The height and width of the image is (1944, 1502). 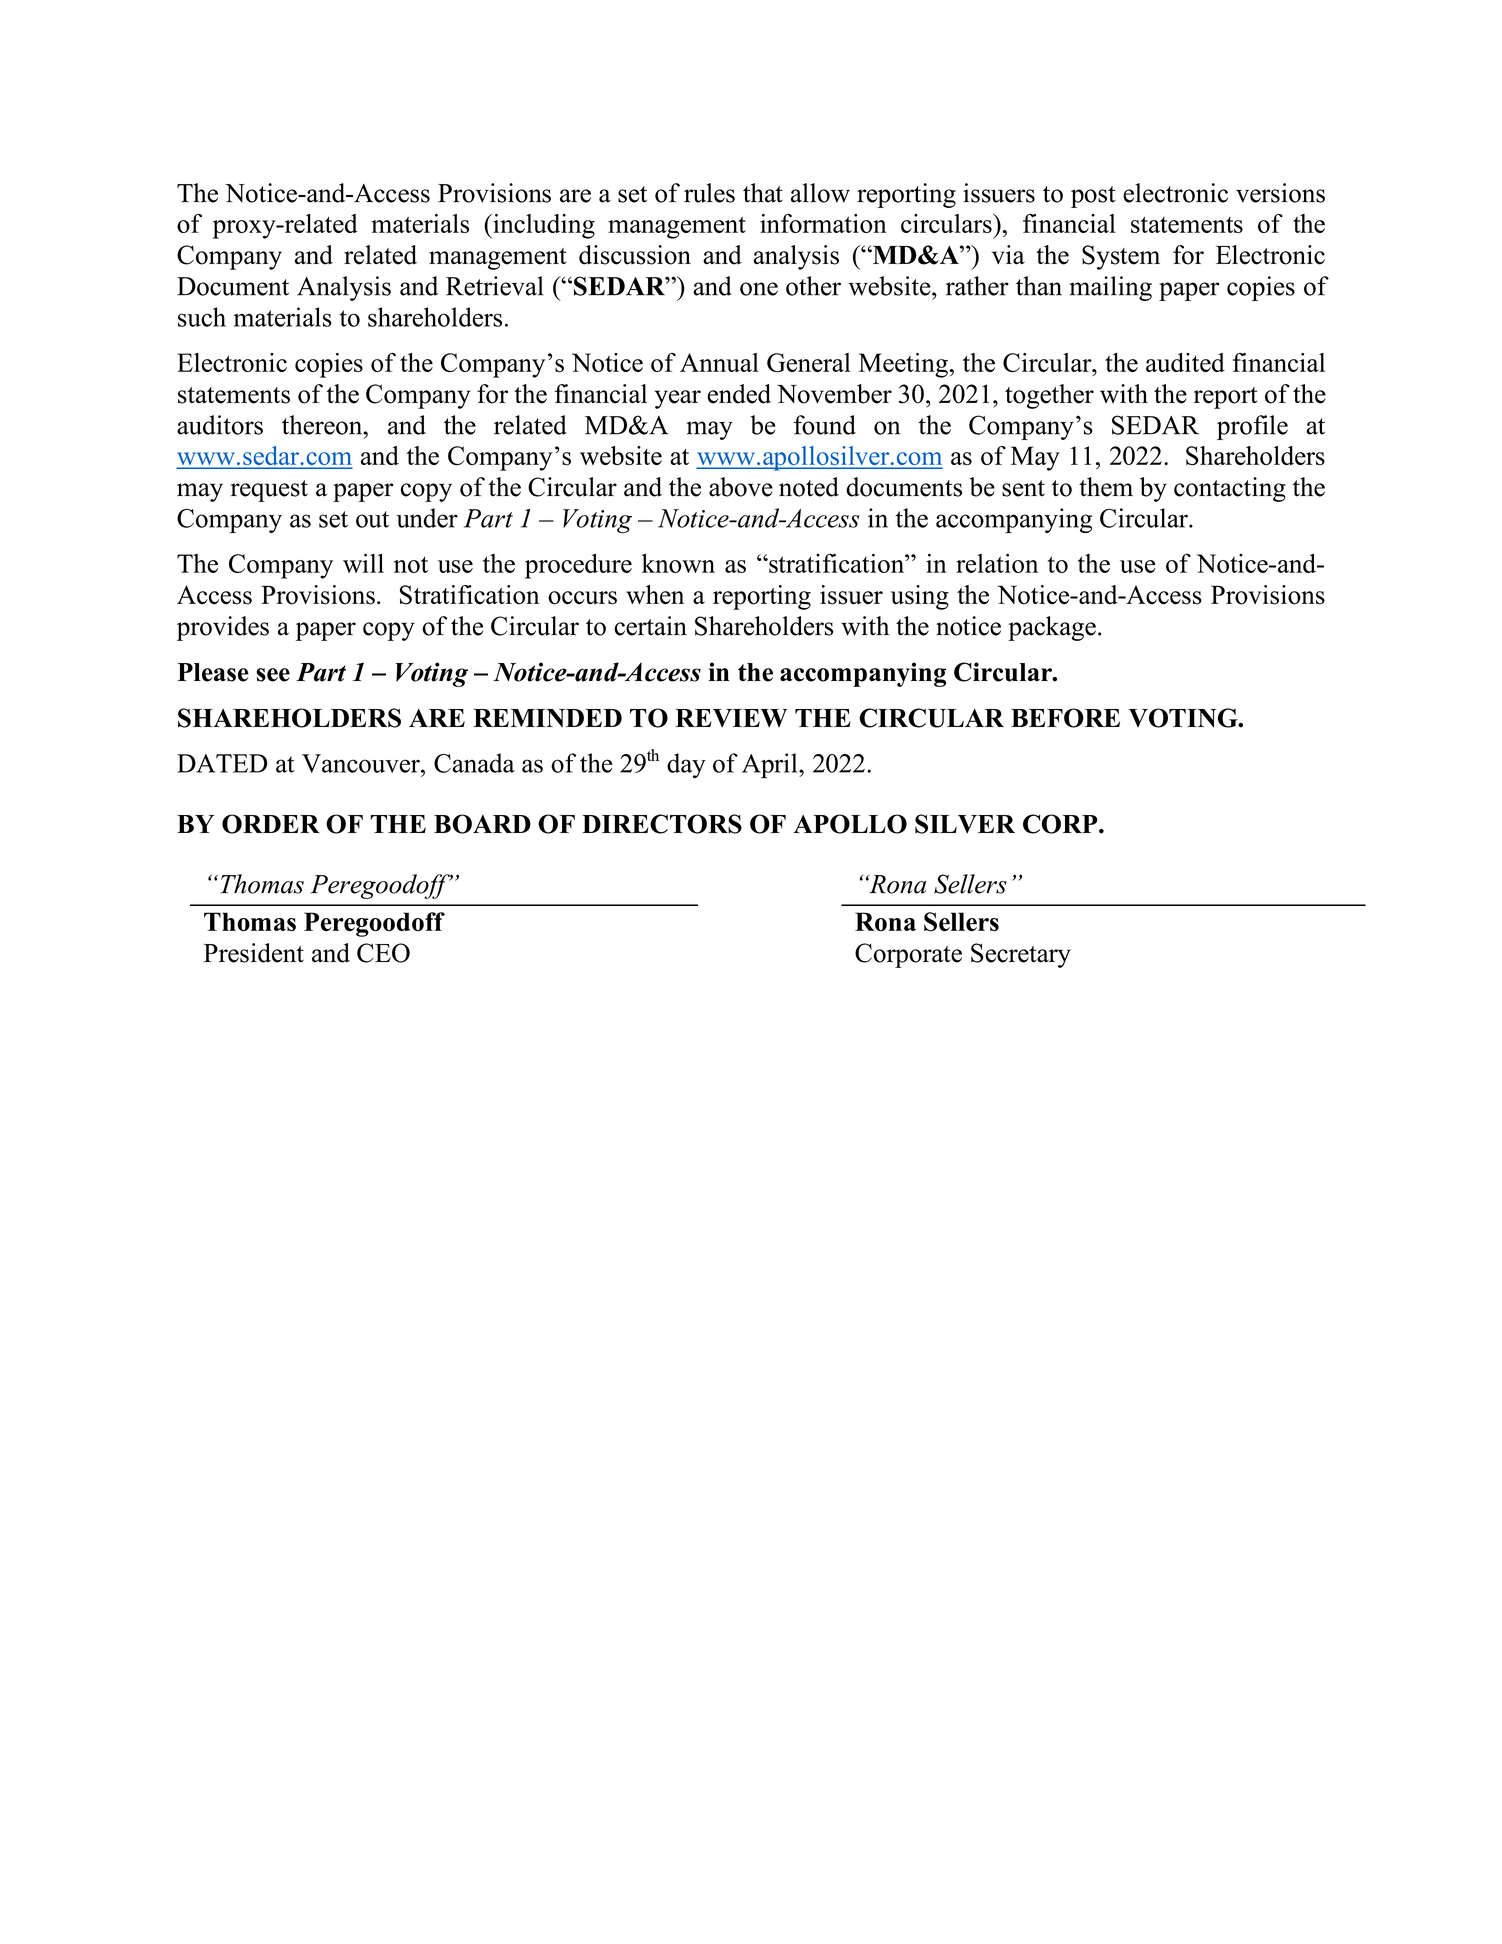 I want to click on DIRECTORS, so click(x=662, y=824).
